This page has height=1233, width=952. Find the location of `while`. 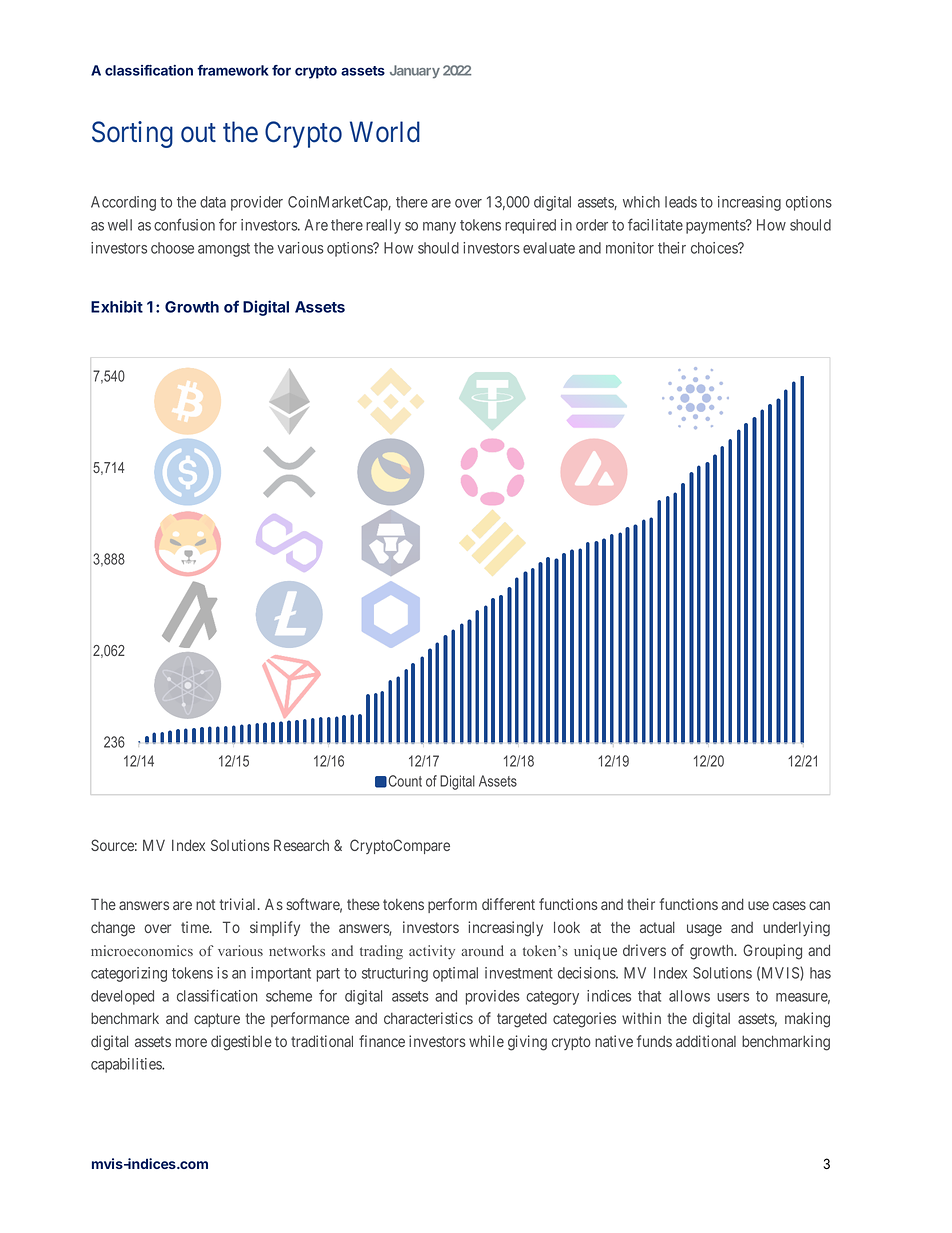

while is located at coordinates (486, 1041).
